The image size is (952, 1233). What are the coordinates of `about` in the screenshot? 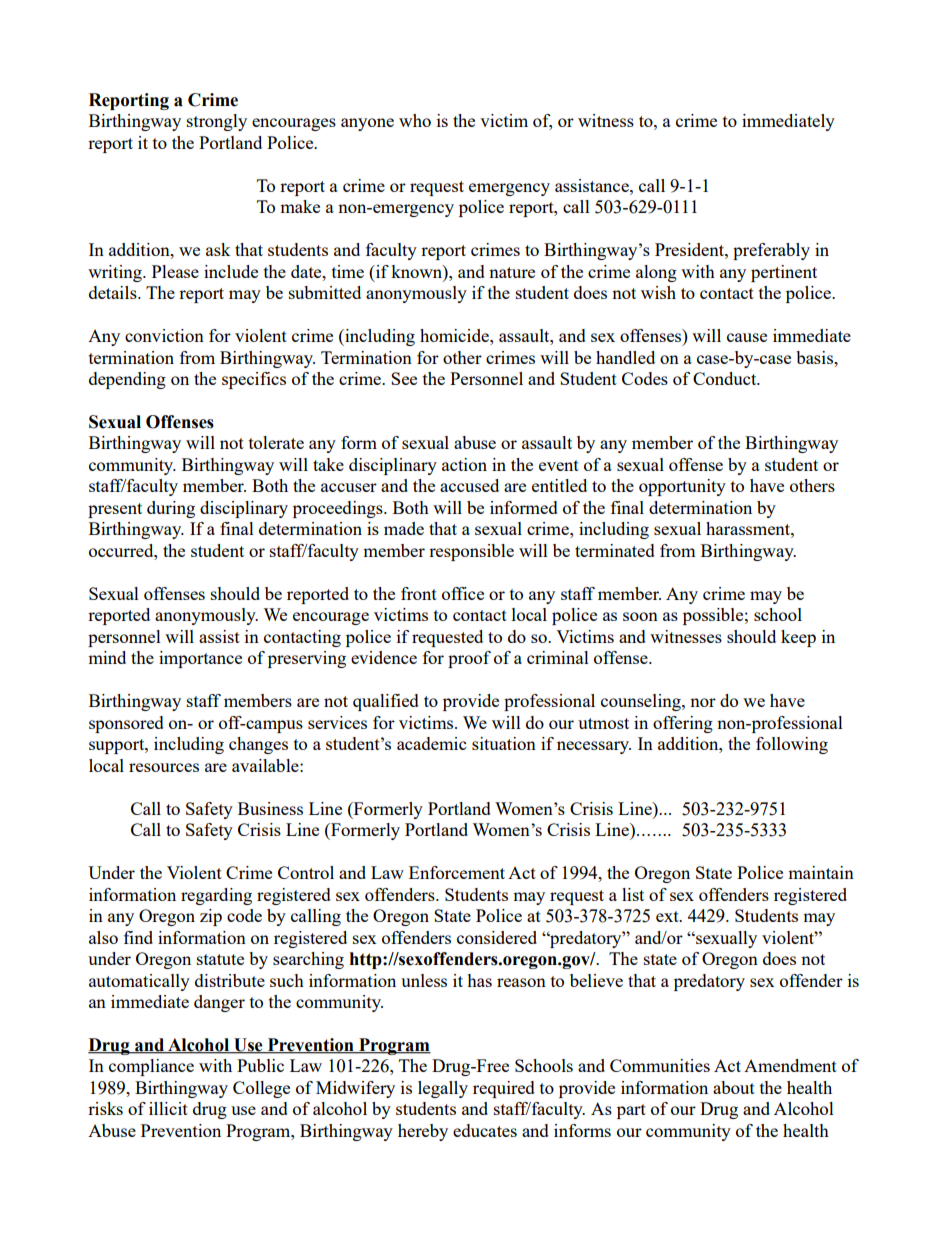 It's located at (734, 1087).
